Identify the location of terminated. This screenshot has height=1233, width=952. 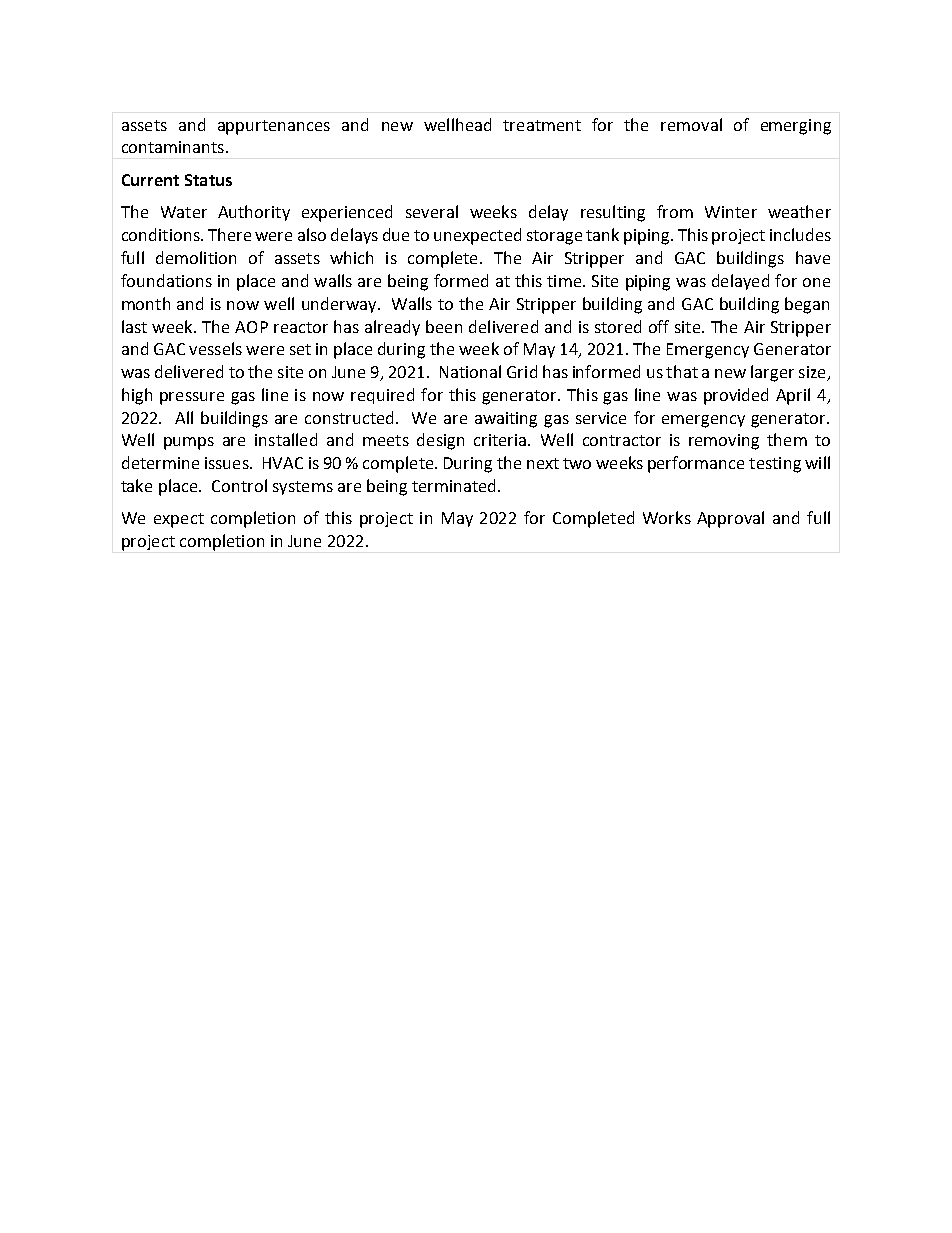
(455, 485).
